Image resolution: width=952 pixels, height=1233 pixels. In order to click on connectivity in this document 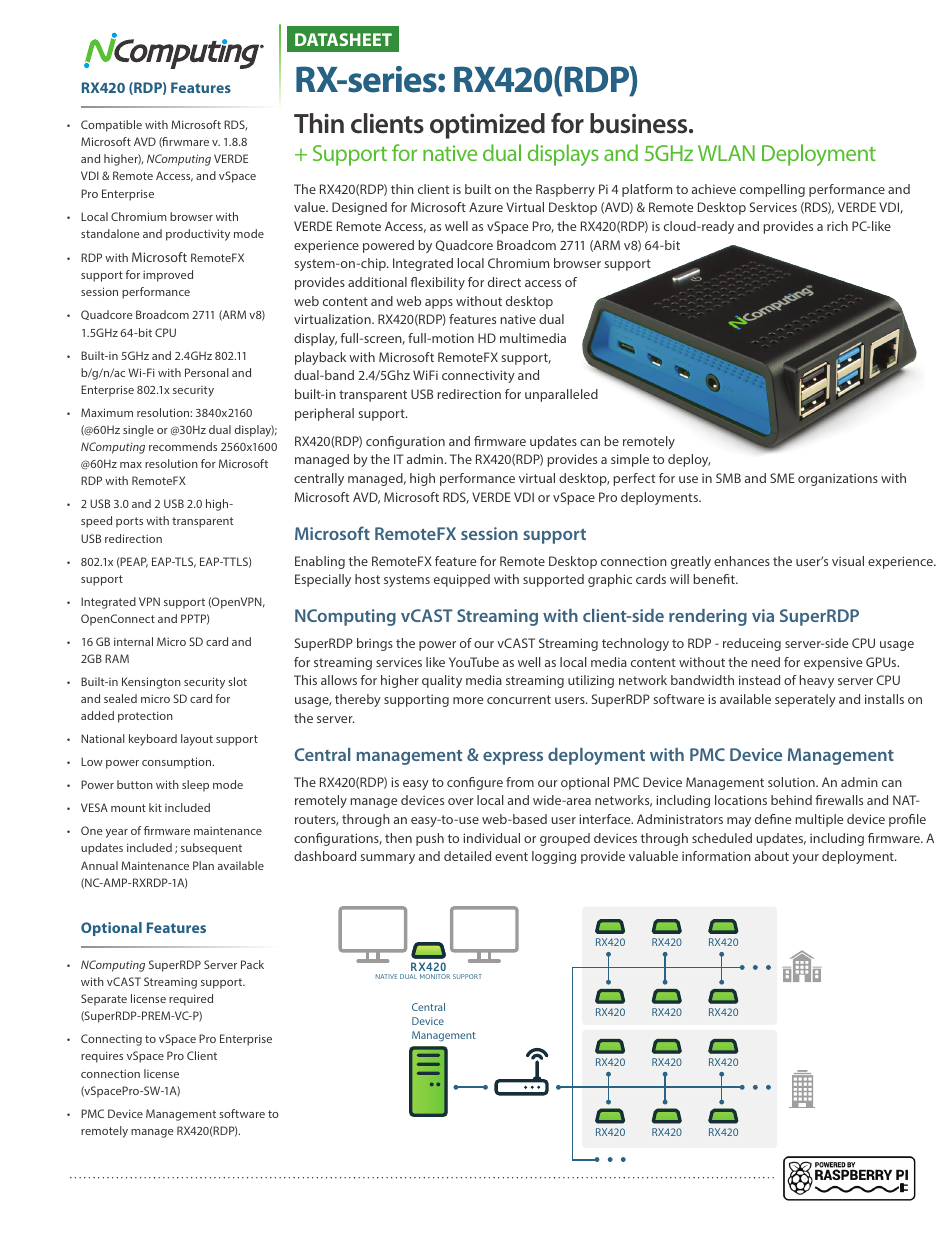, I will do `click(478, 376)`.
